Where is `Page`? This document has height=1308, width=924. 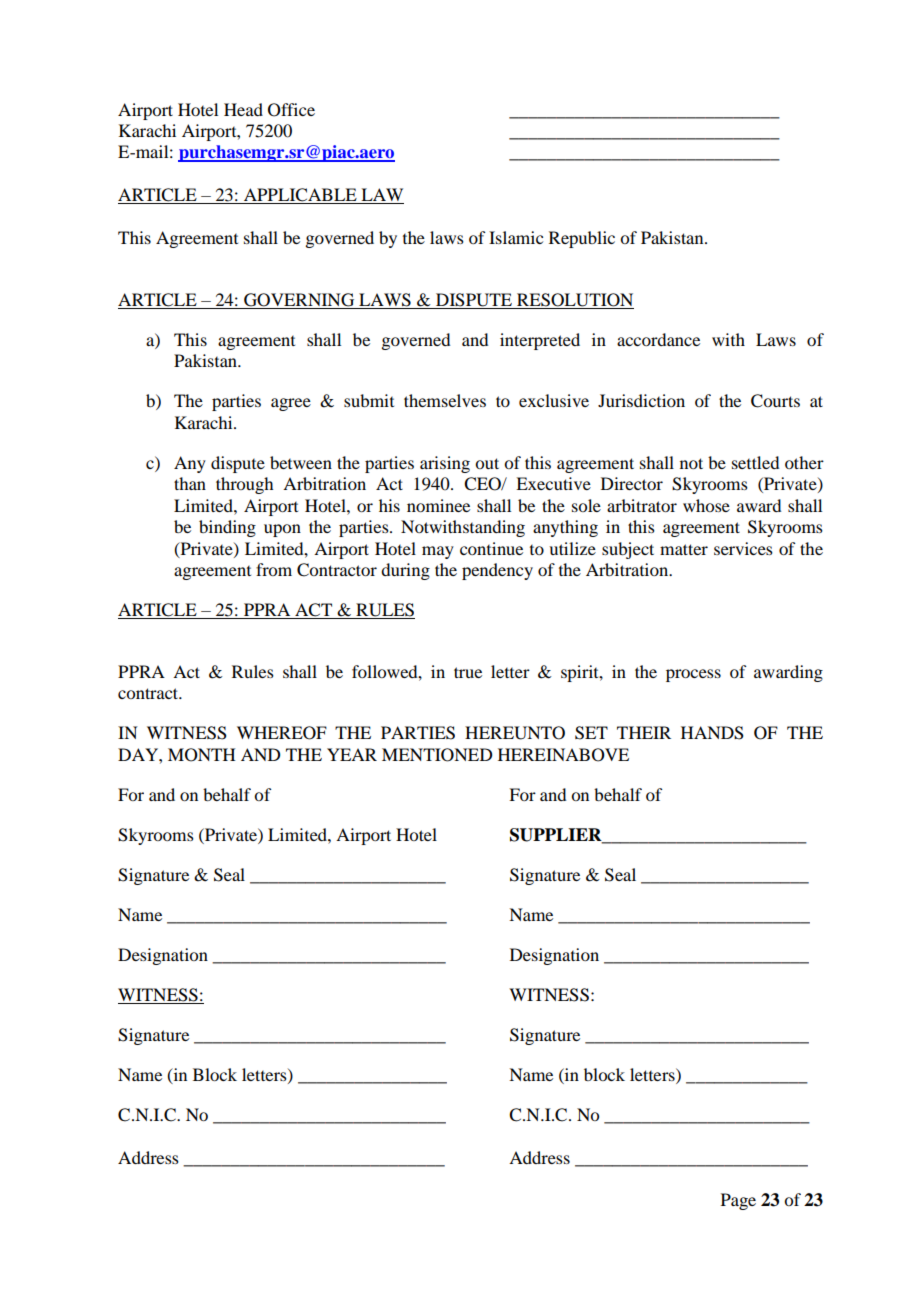
Page is located at coordinates (738, 1201).
